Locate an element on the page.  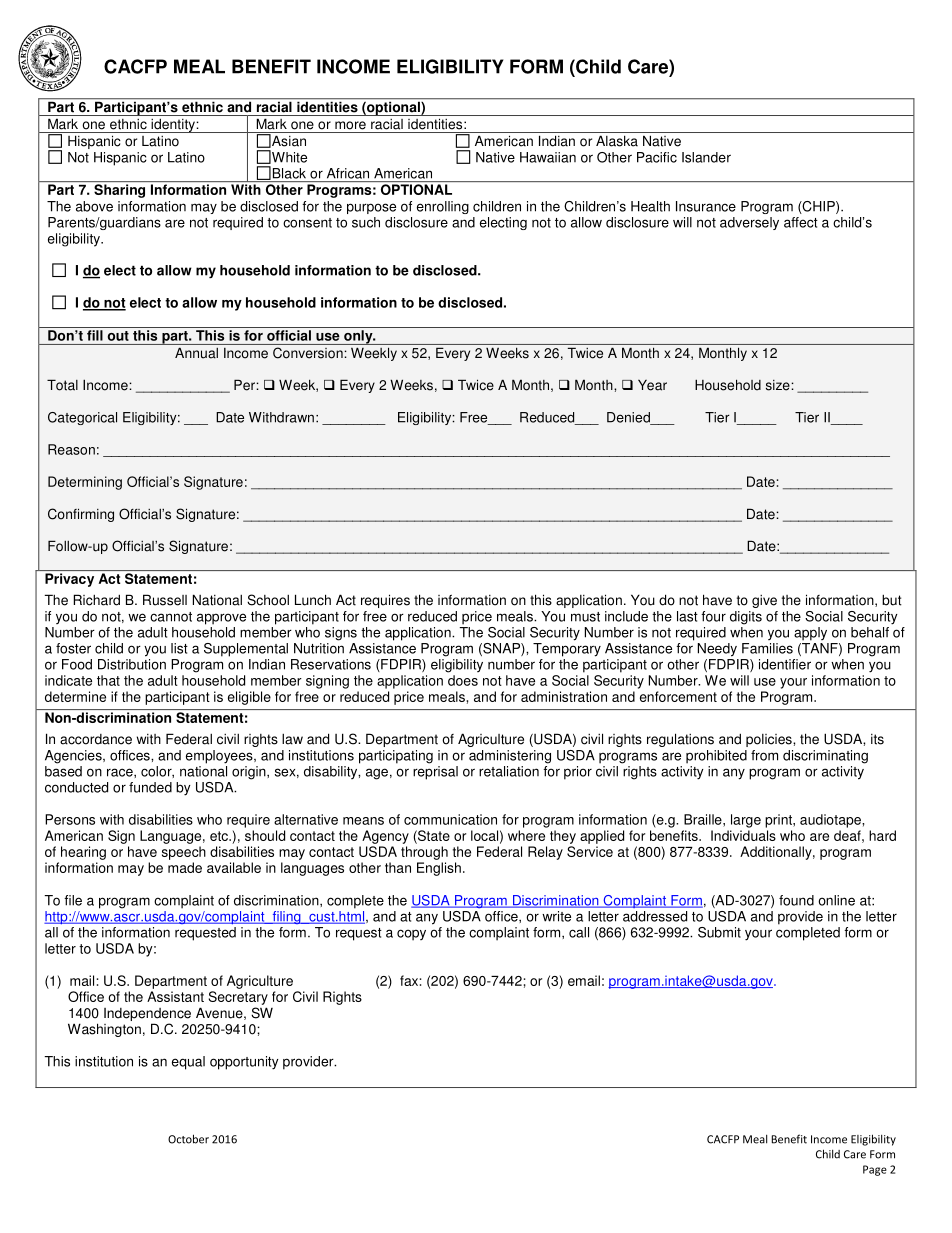
Hawaiian is located at coordinates (548, 157).
